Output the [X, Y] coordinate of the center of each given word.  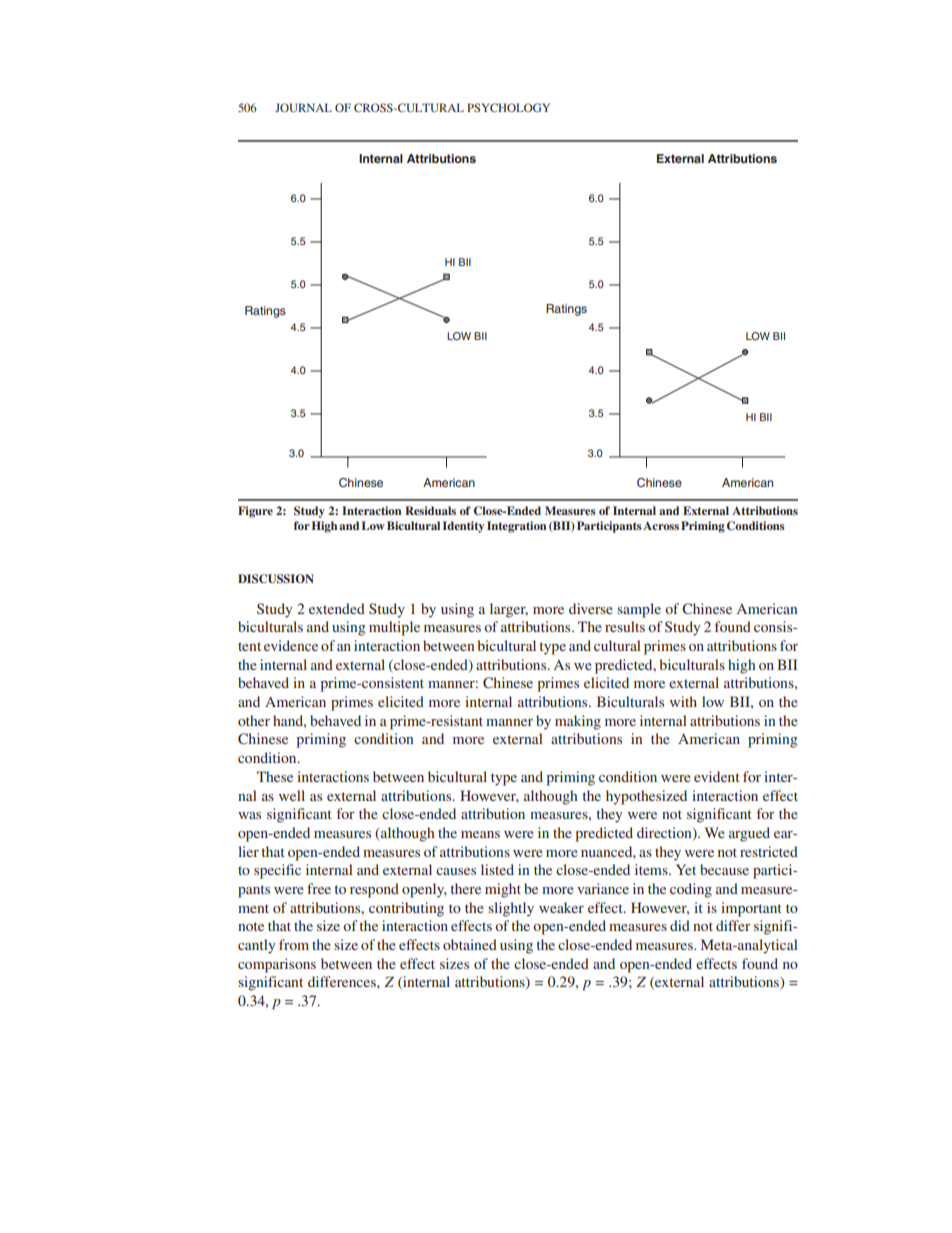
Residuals [430, 510]
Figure [255, 512]
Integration [516, 527]
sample [639, 610]
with [683, 701]
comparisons [277, 965]
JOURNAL [303, 107]
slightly [511, 909]
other [254, 720]
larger [509, 610]
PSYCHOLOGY [508, 107]
